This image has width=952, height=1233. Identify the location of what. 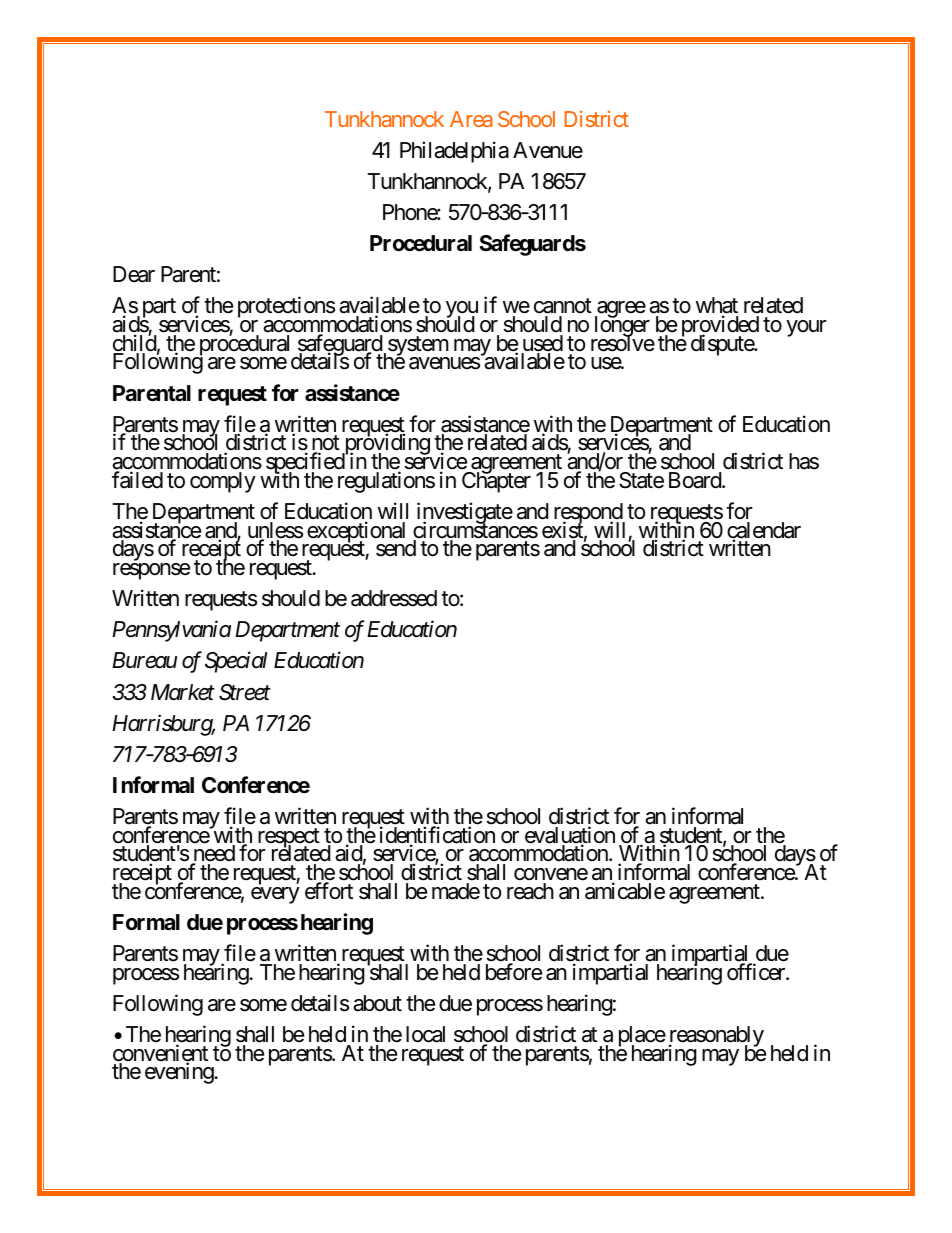
(717, 307).
